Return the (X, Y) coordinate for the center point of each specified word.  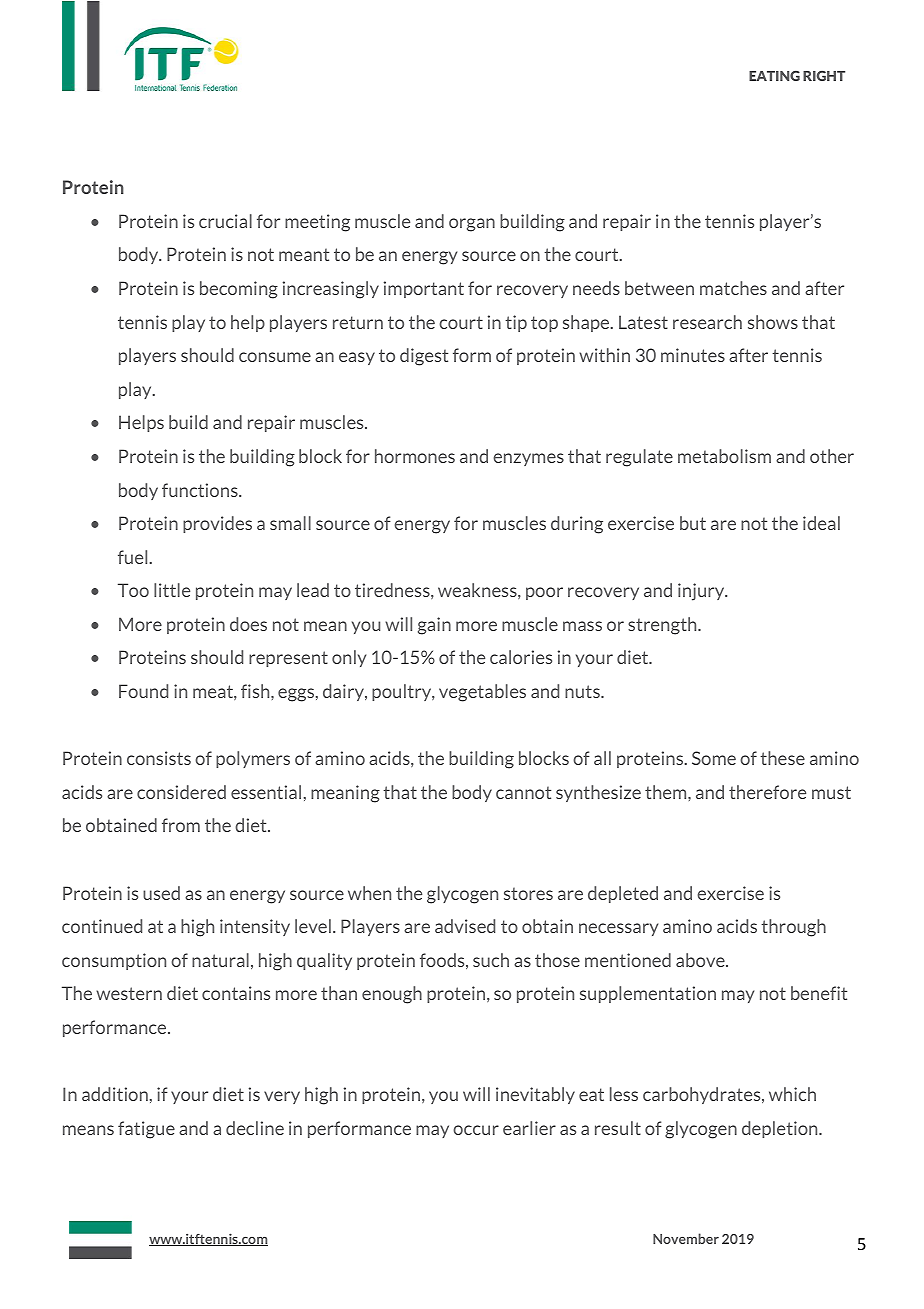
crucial (225, 221)
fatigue (146, 1130)
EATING (774, 76)
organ (472, 225)
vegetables (482, 693)
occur (476, 1130)
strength (663, 626)
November (686, 1238)
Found (143, 691)
